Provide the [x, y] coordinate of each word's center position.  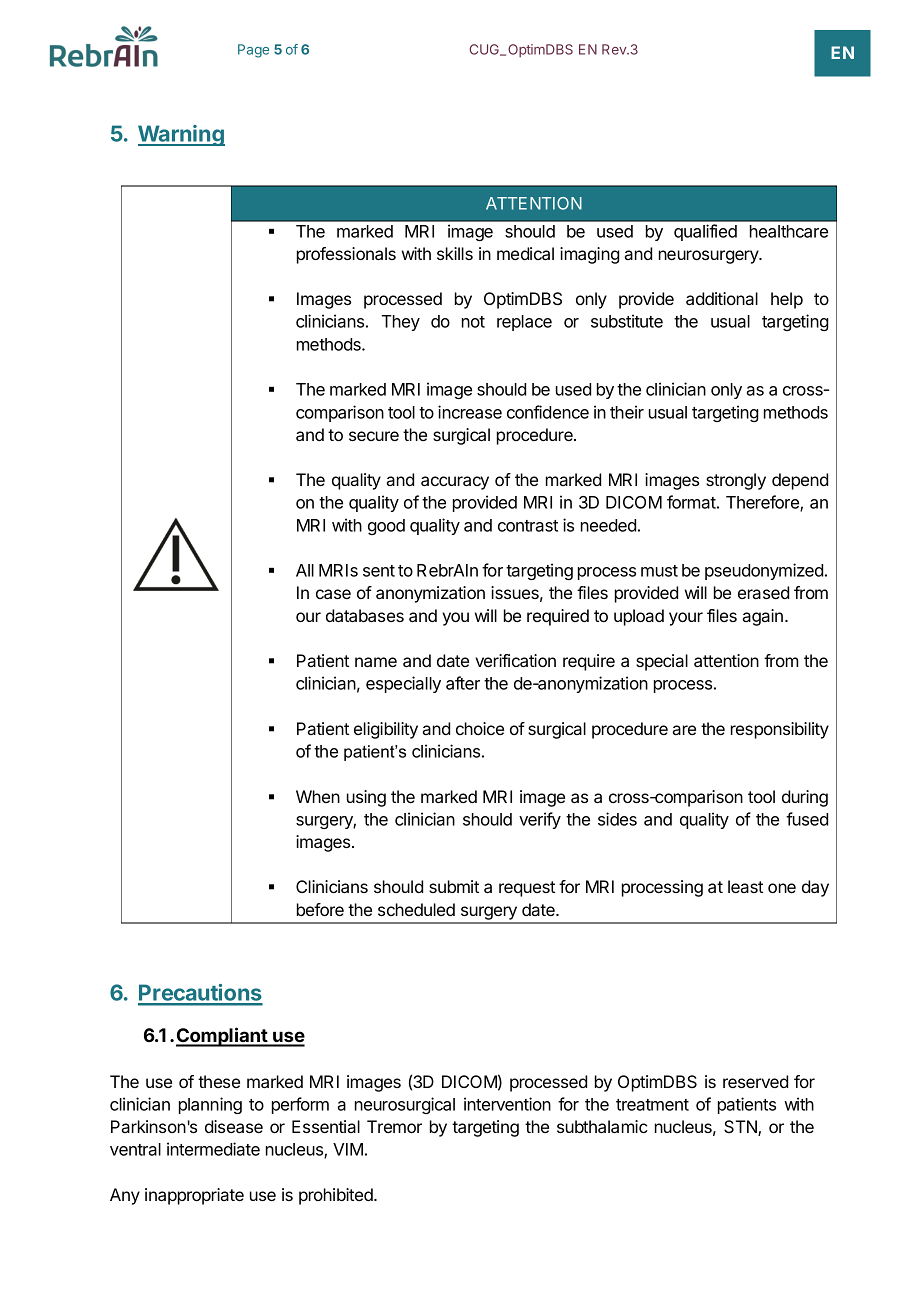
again [762, 617]
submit [454, 886]
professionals [346, 255]
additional [722, 298]
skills [455, 253]
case [333, 594]
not [473, 322]
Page [253, 51]
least [745, 886]
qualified [705, 232]
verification [515, 660]
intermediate [213, 1149]
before [320, 909]
